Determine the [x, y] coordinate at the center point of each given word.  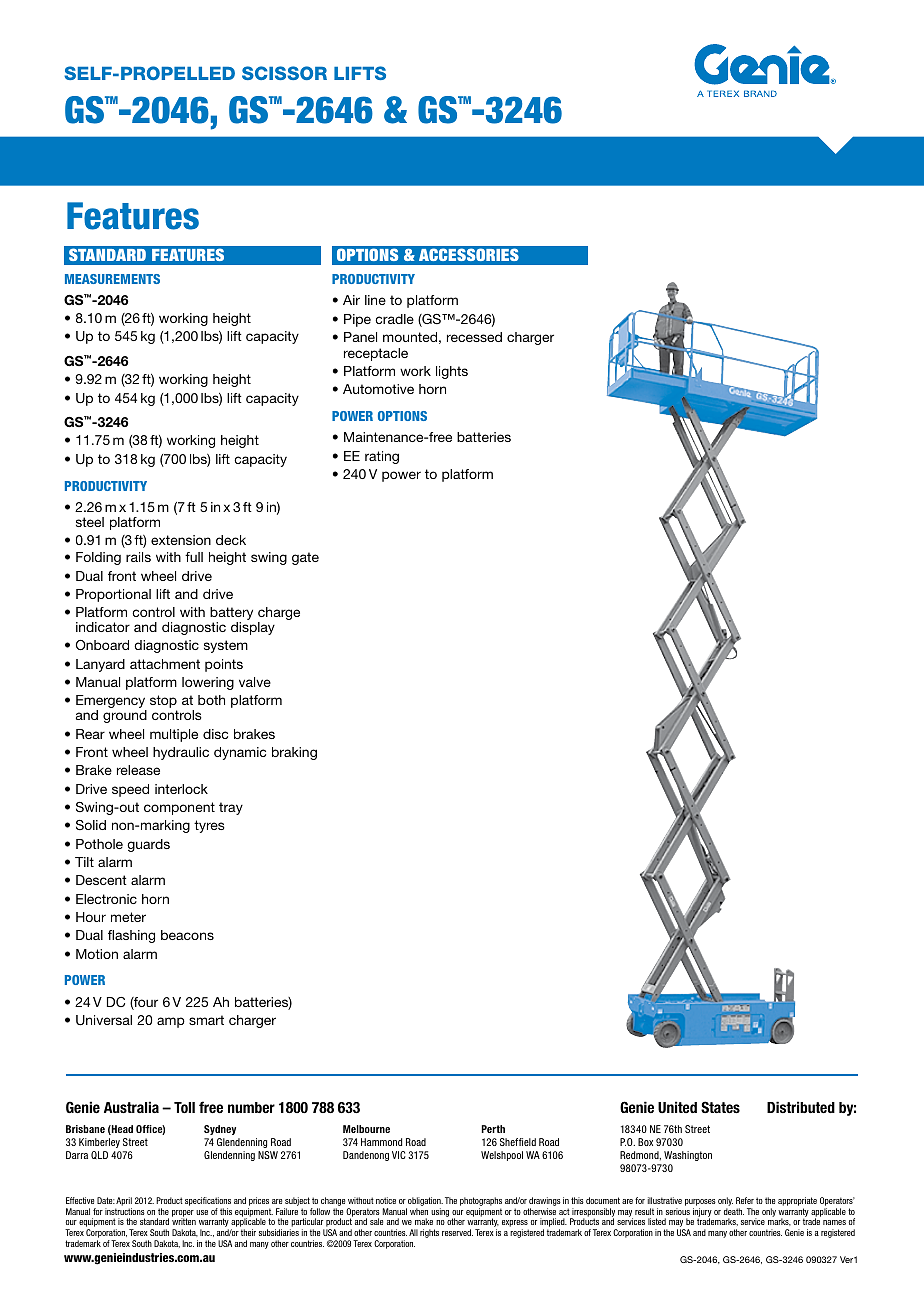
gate [305, 558]
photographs [481, 1201]
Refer [745, 1200]
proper [183, 1214]
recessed [474, 337]
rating [382, 457]
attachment [165, 664]
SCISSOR [284, 73]
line [375, 300]
